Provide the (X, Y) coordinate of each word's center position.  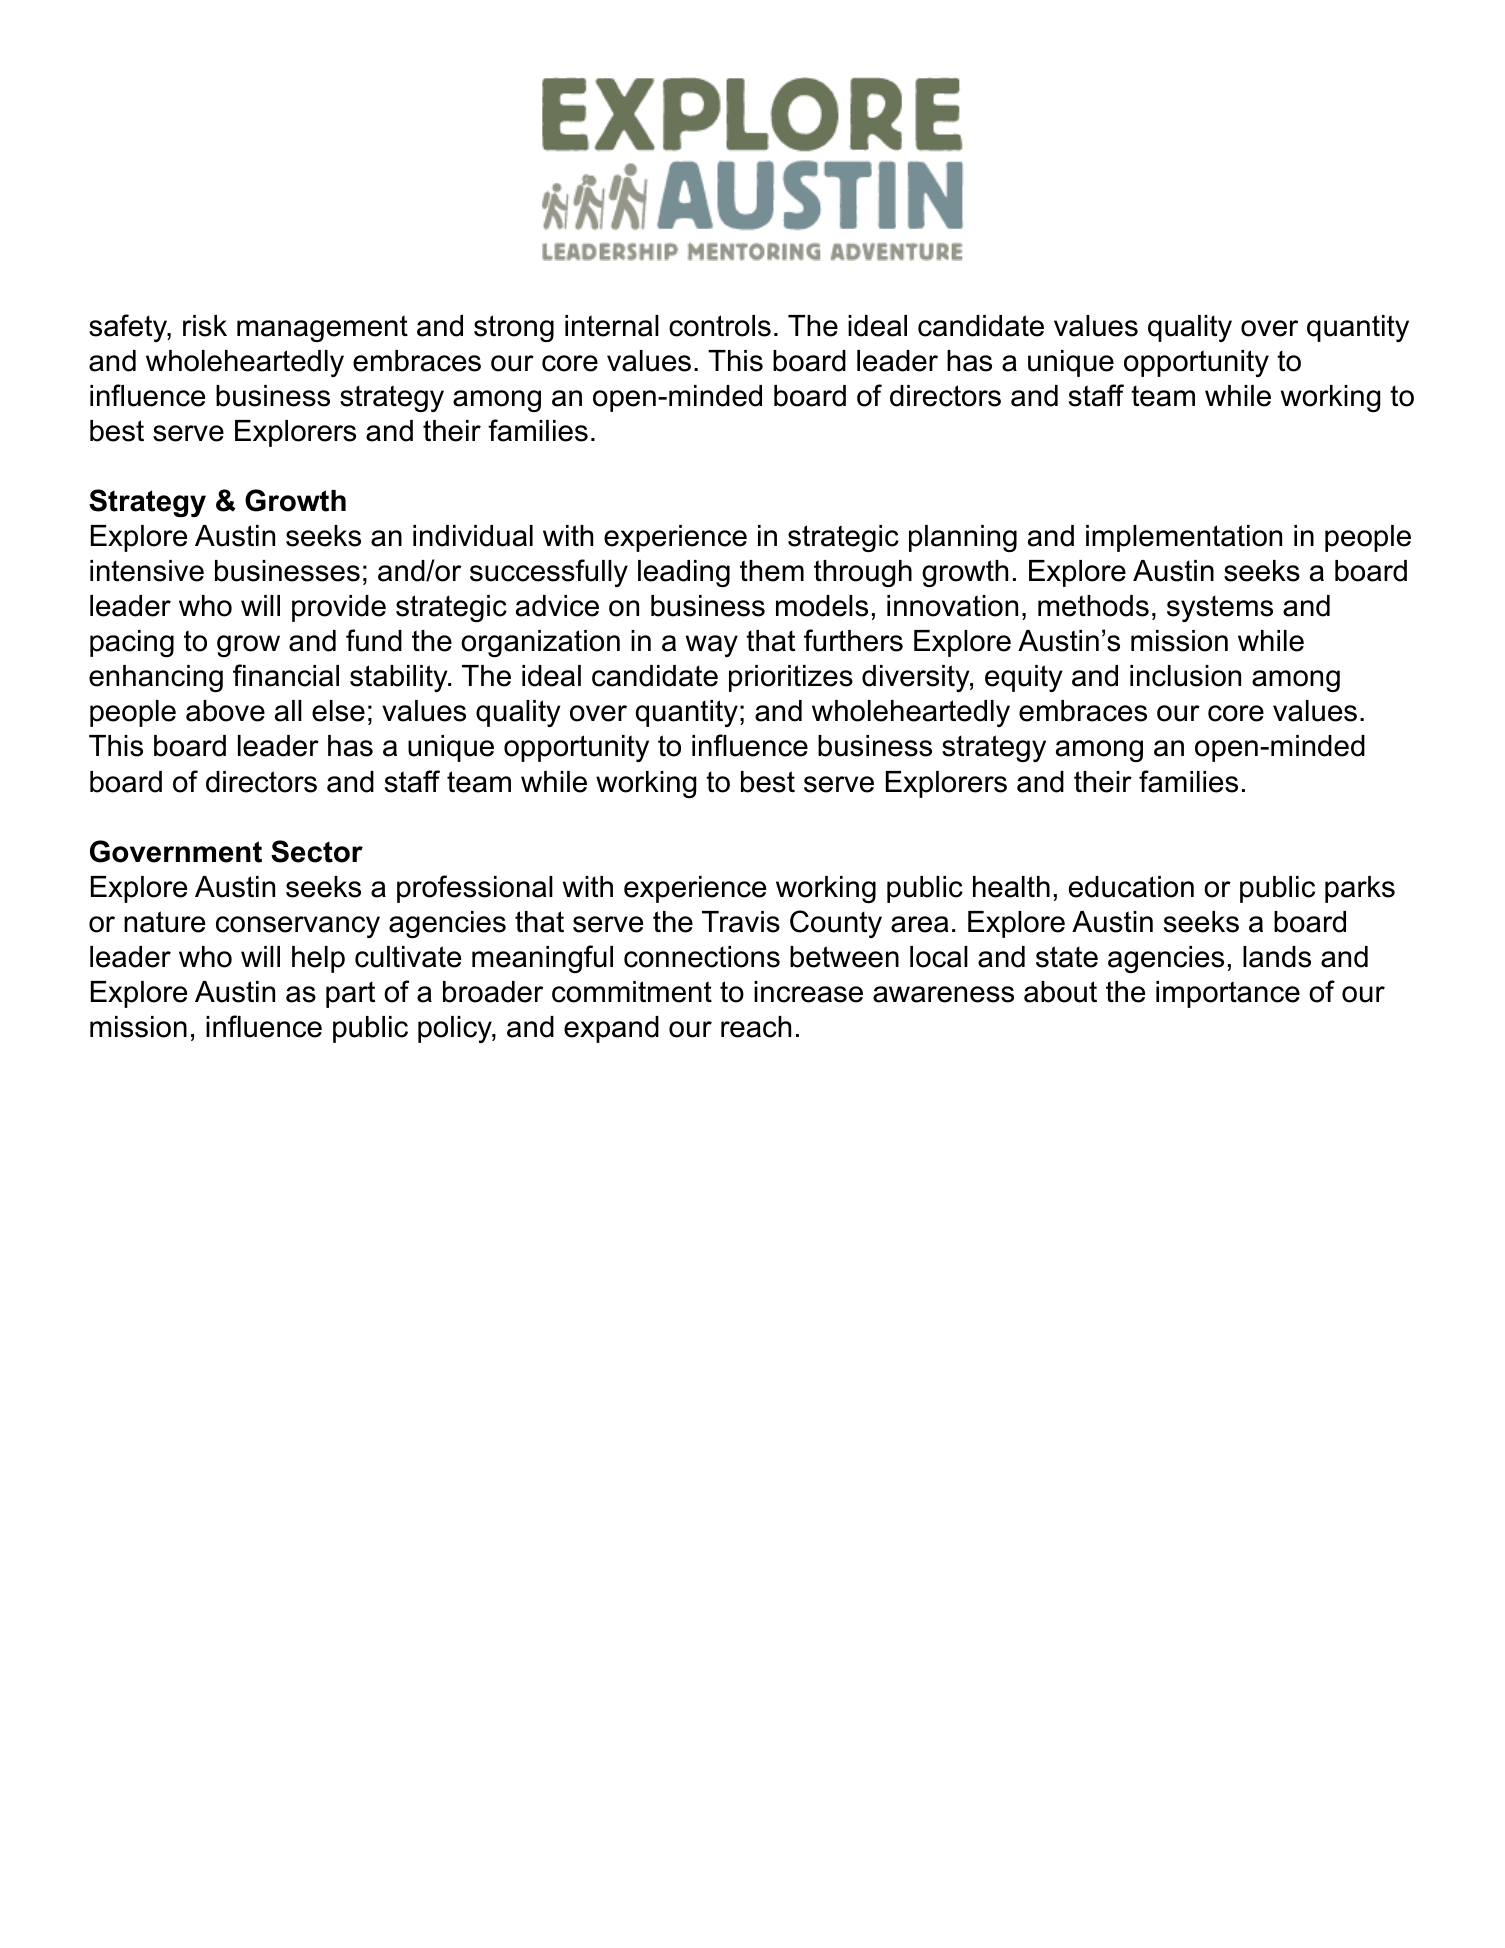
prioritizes (791, 678)
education (1131, 887)
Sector (317, 851)
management (322, 328)
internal (612, 326)
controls (720, 326)
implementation (1184, 538)
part (350, 994)
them (772, 571)
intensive (147, 571)
